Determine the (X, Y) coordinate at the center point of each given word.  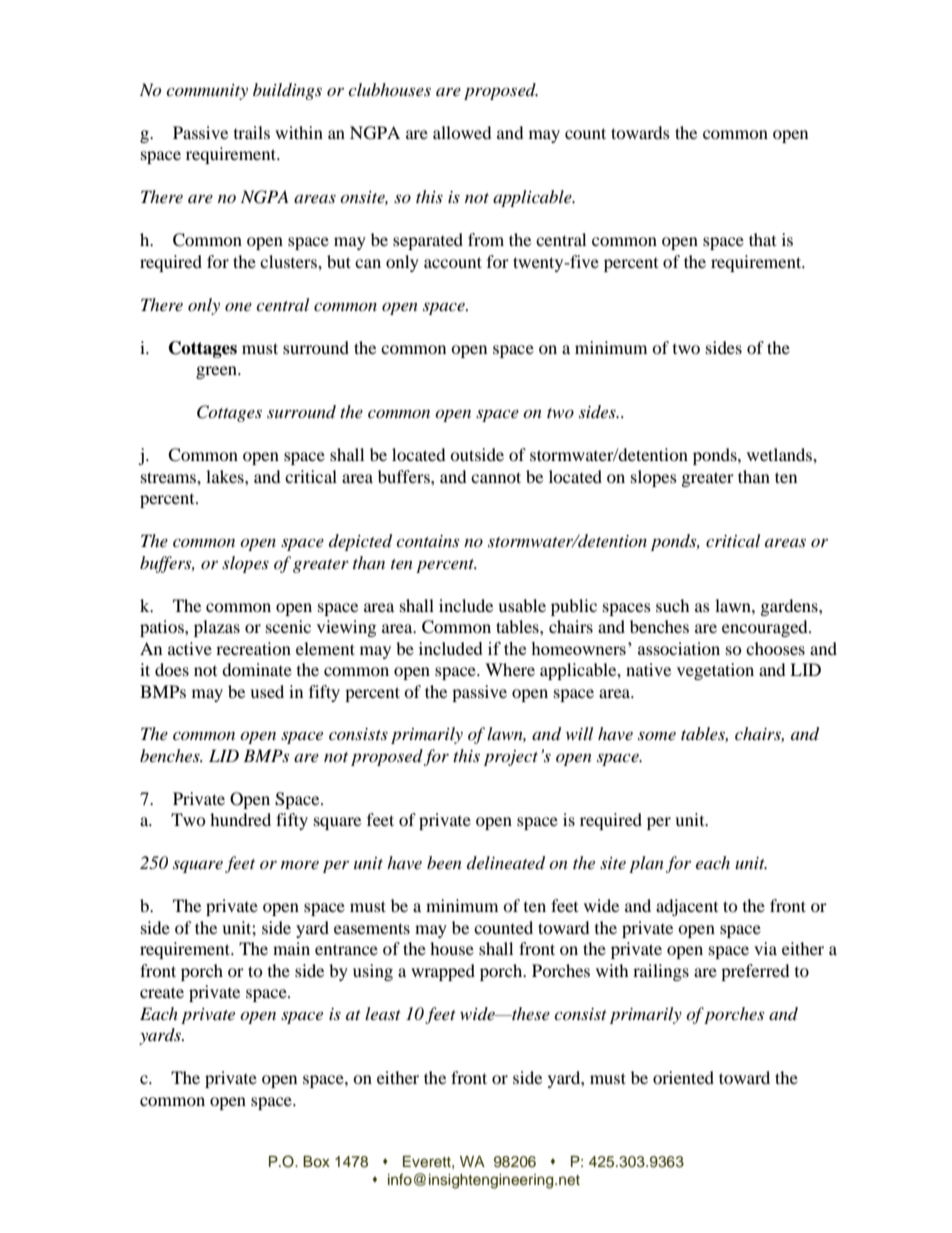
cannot (496, 477)
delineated (506, 863)
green (217, 372)
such (673, 605)
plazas (217, 628)
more (300, 864)
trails (252, 132)
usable (522, 605)
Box (316, 1161)
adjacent (687, 907)
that (762, 239)
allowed (462, 132)
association (679, 648)
